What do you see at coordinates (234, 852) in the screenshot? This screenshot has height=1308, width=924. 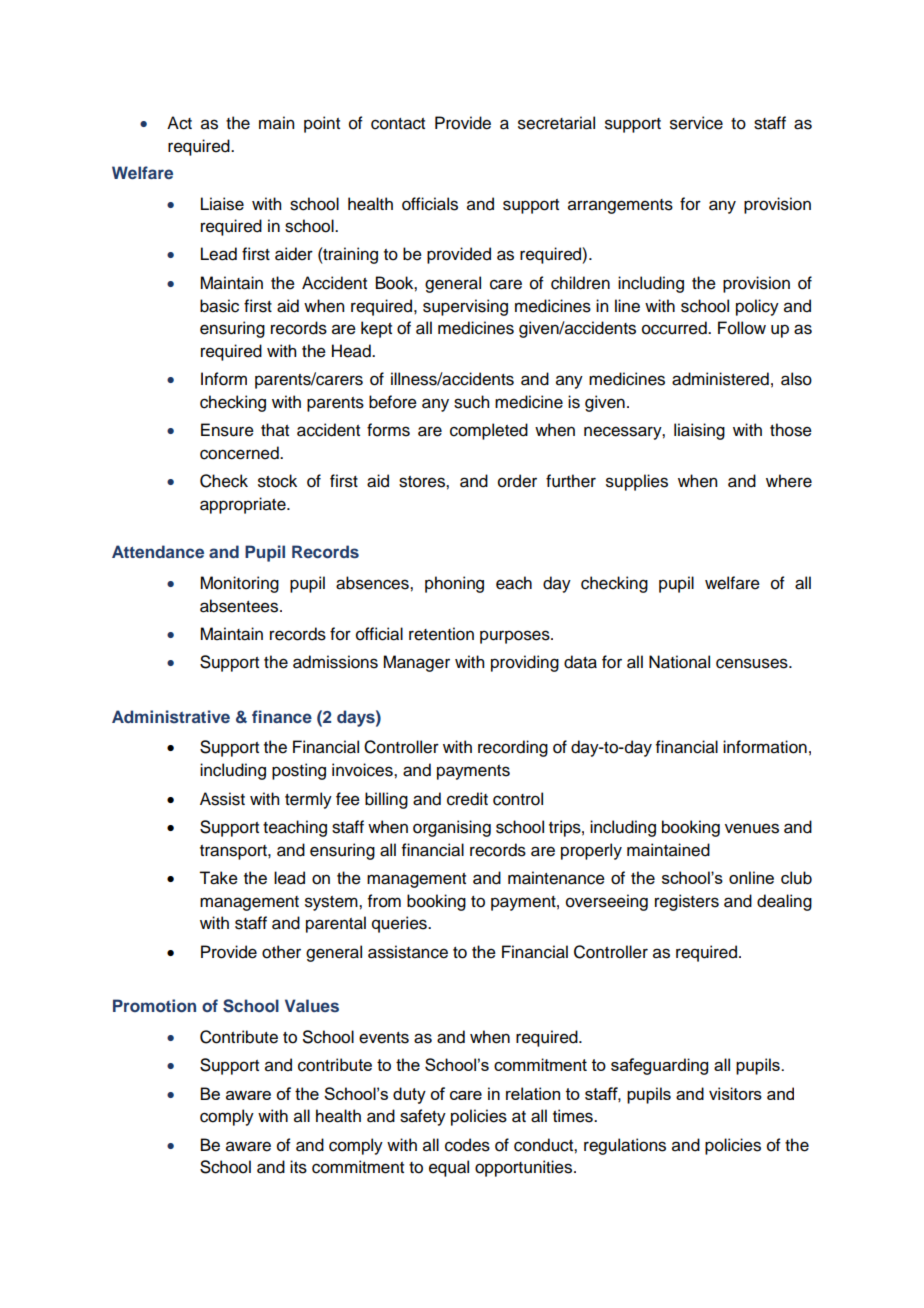 I see `transport` at bounding box center [234, 852].
